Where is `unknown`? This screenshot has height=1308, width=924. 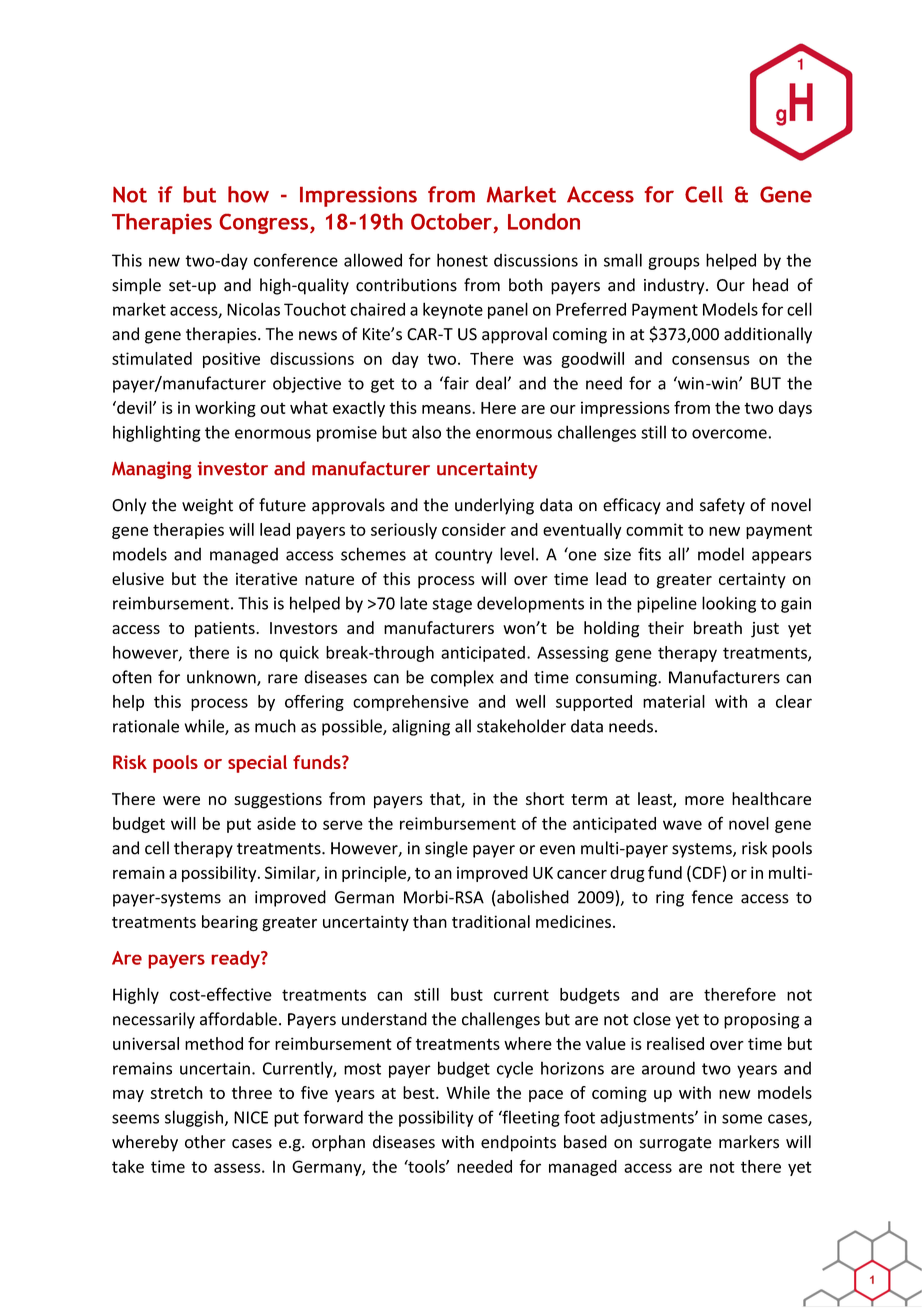
unknown is located at coordinates (222, 678).
